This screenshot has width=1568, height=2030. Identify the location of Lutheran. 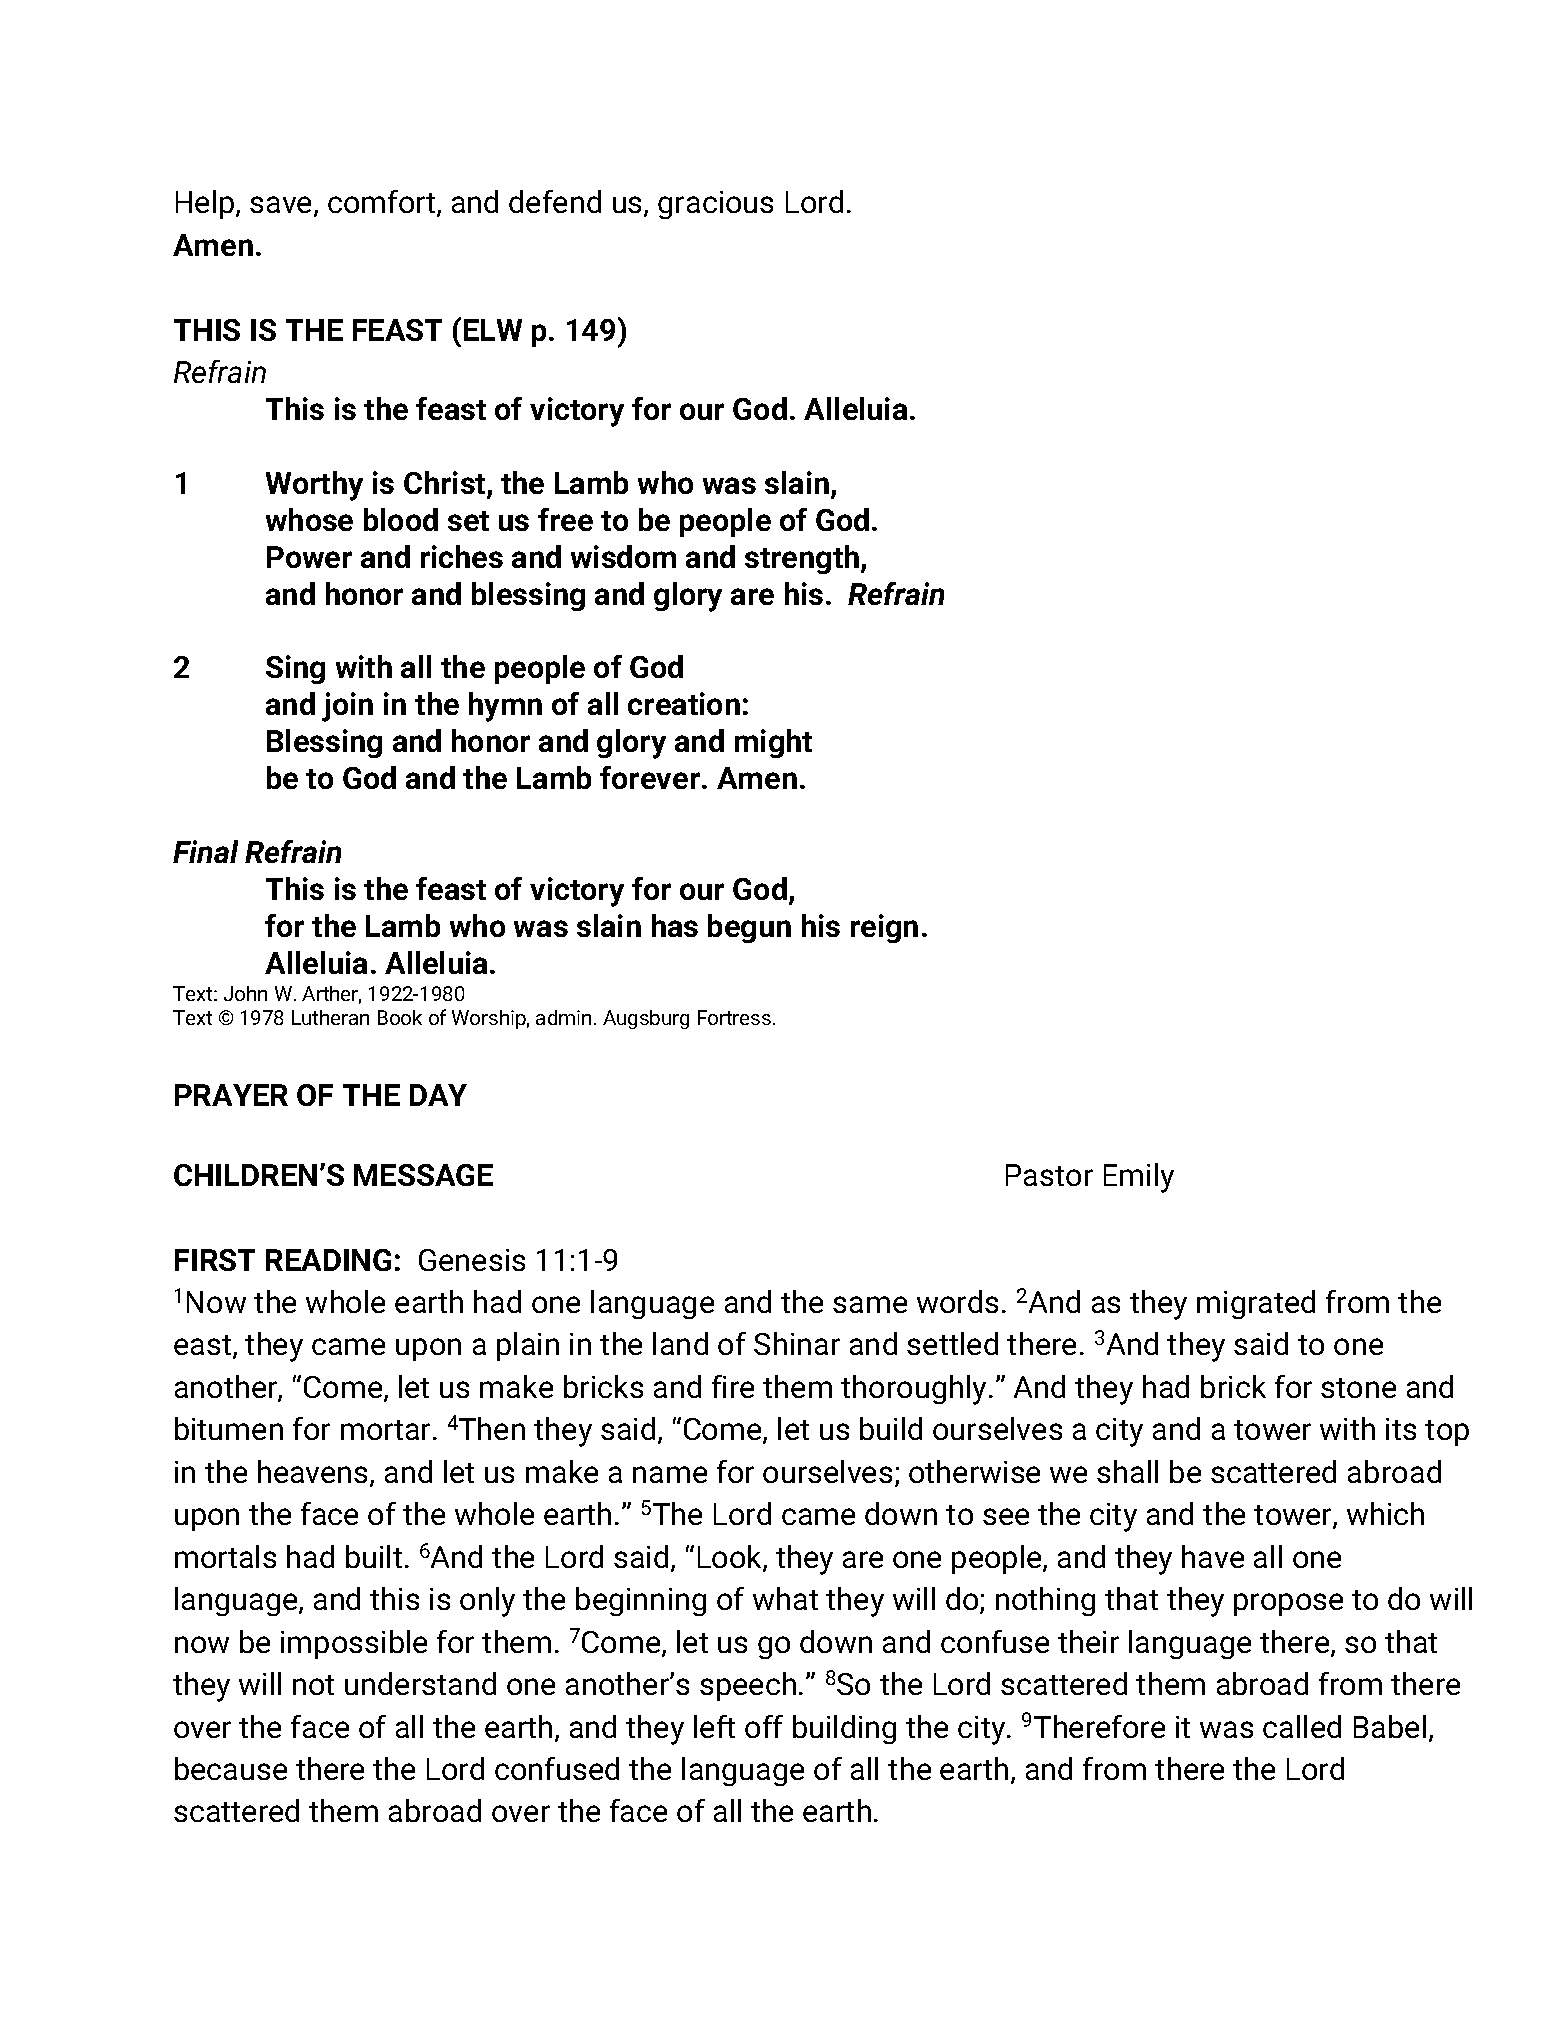
(330, 1017).
